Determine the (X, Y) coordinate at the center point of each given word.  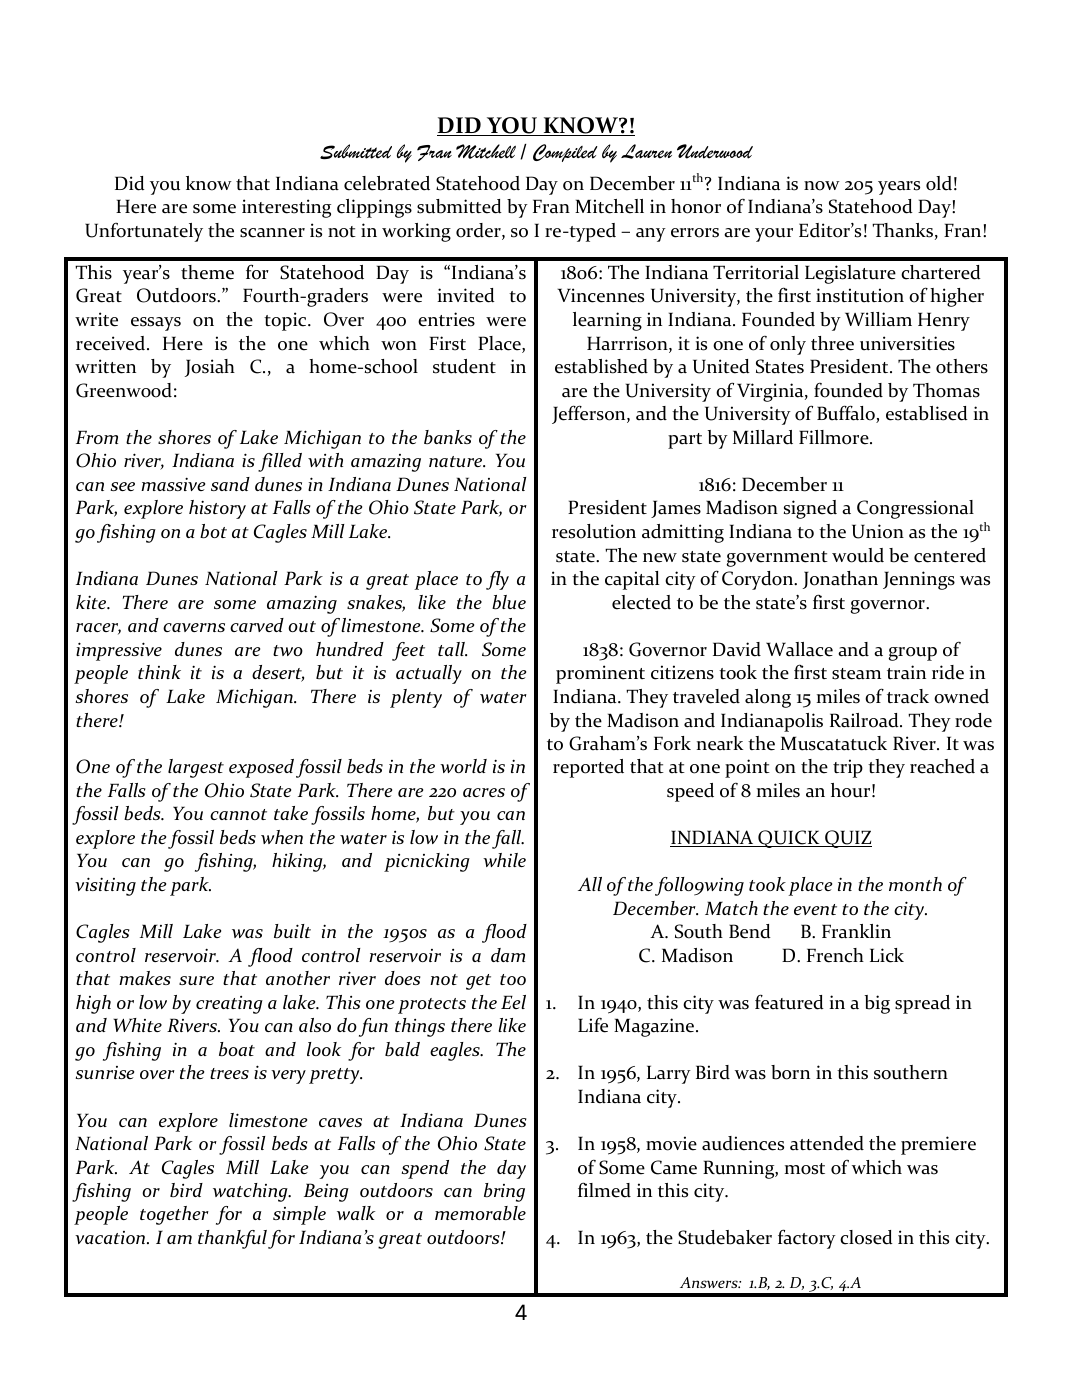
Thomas (946, 390)
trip (848, 768)
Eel (513, 1002)
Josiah (210, 368)
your (774, 235)
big (877, 1004)
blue (509, 602)
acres (484, 792)
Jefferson (590, 414)
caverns (194, 627)
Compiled (565, 153)
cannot (238, 814)
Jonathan (840, 580)
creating (229, 1005)
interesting (286, 208)
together (174, 1215)
